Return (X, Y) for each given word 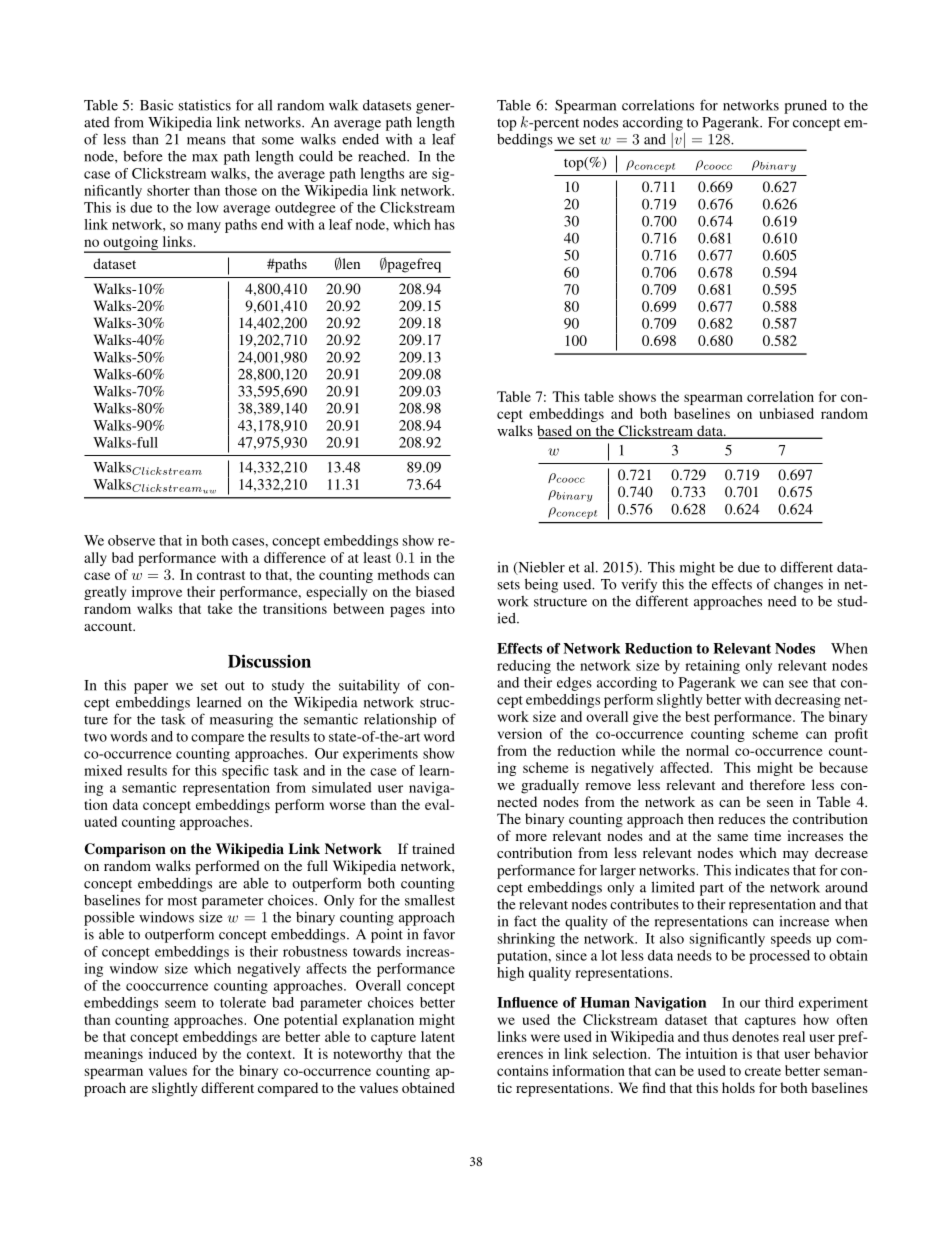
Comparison (125, 850)
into (443, 608)
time (767, 835)
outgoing (130, 244)
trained (433, 848)
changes (798, 585)
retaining (712, 667)
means (206, 141)
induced (173, 1053)
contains (522, 1070)
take (220, 608)
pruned (805, 107)
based (555, 432)
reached (383, 156)
